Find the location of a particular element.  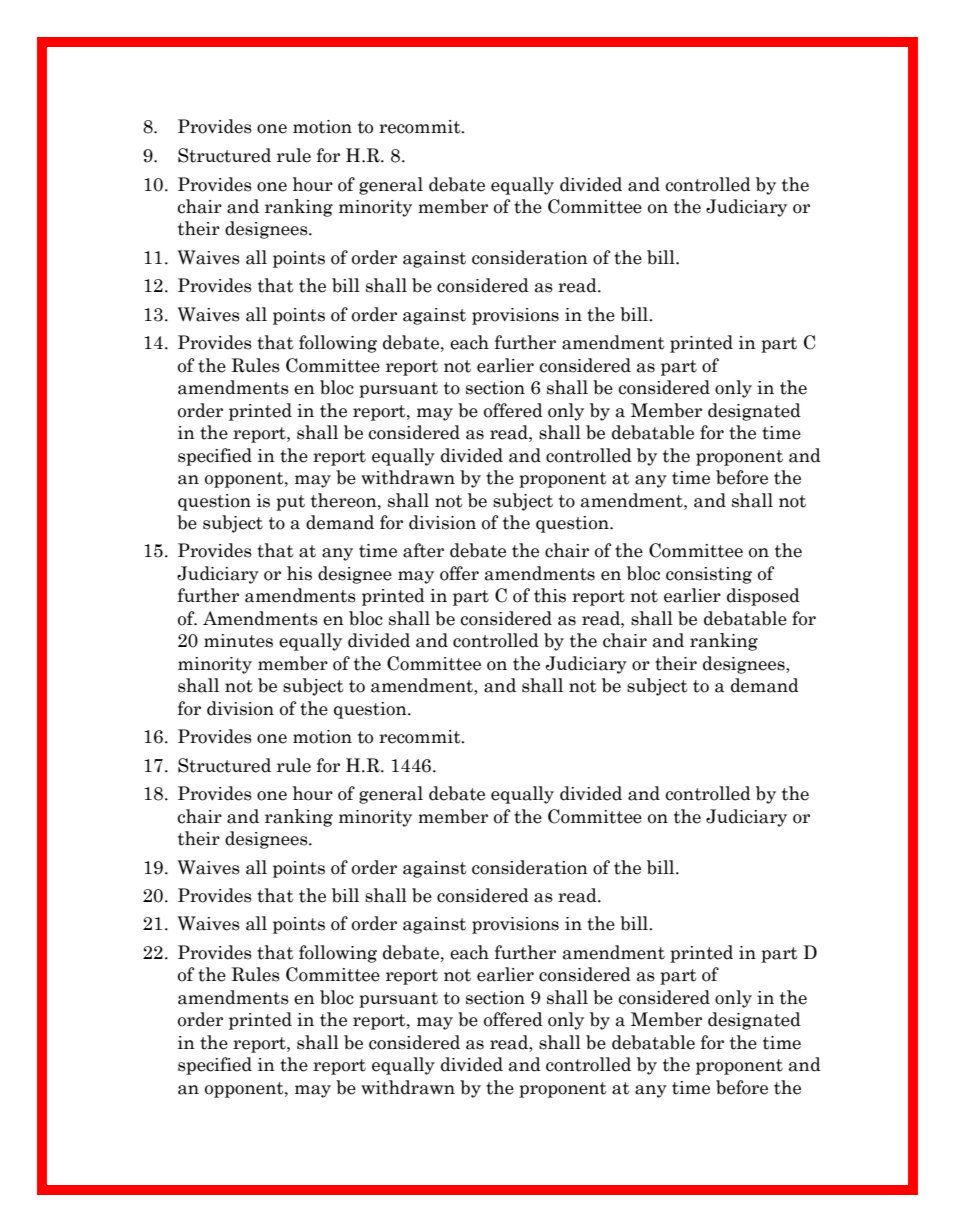

disposed is located at coordinates (763, 597).
